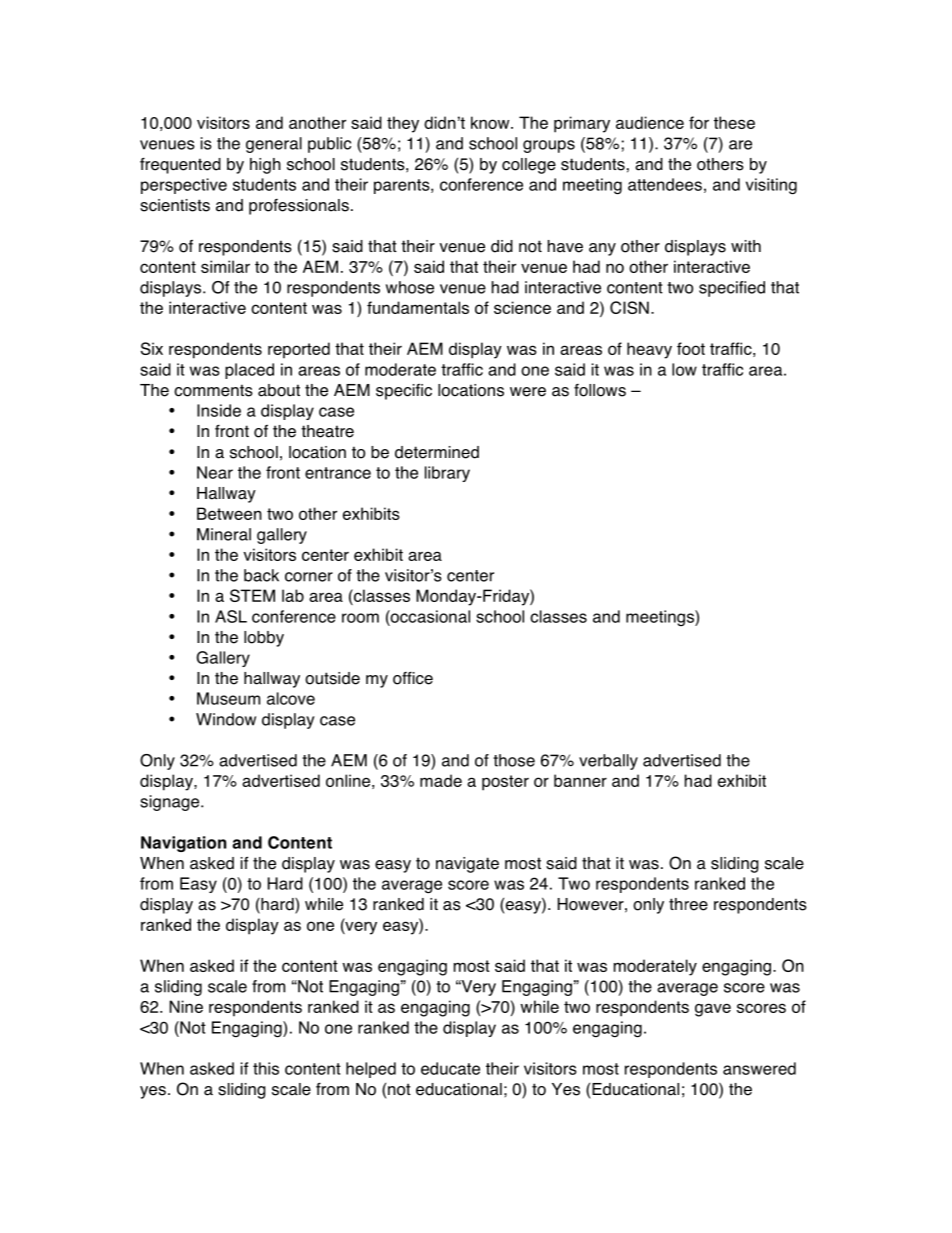 This screenshot has height=1233, width=952. Describe the element at coordinates (450, 1068) in the screenshot. I see `educate` at that location.
